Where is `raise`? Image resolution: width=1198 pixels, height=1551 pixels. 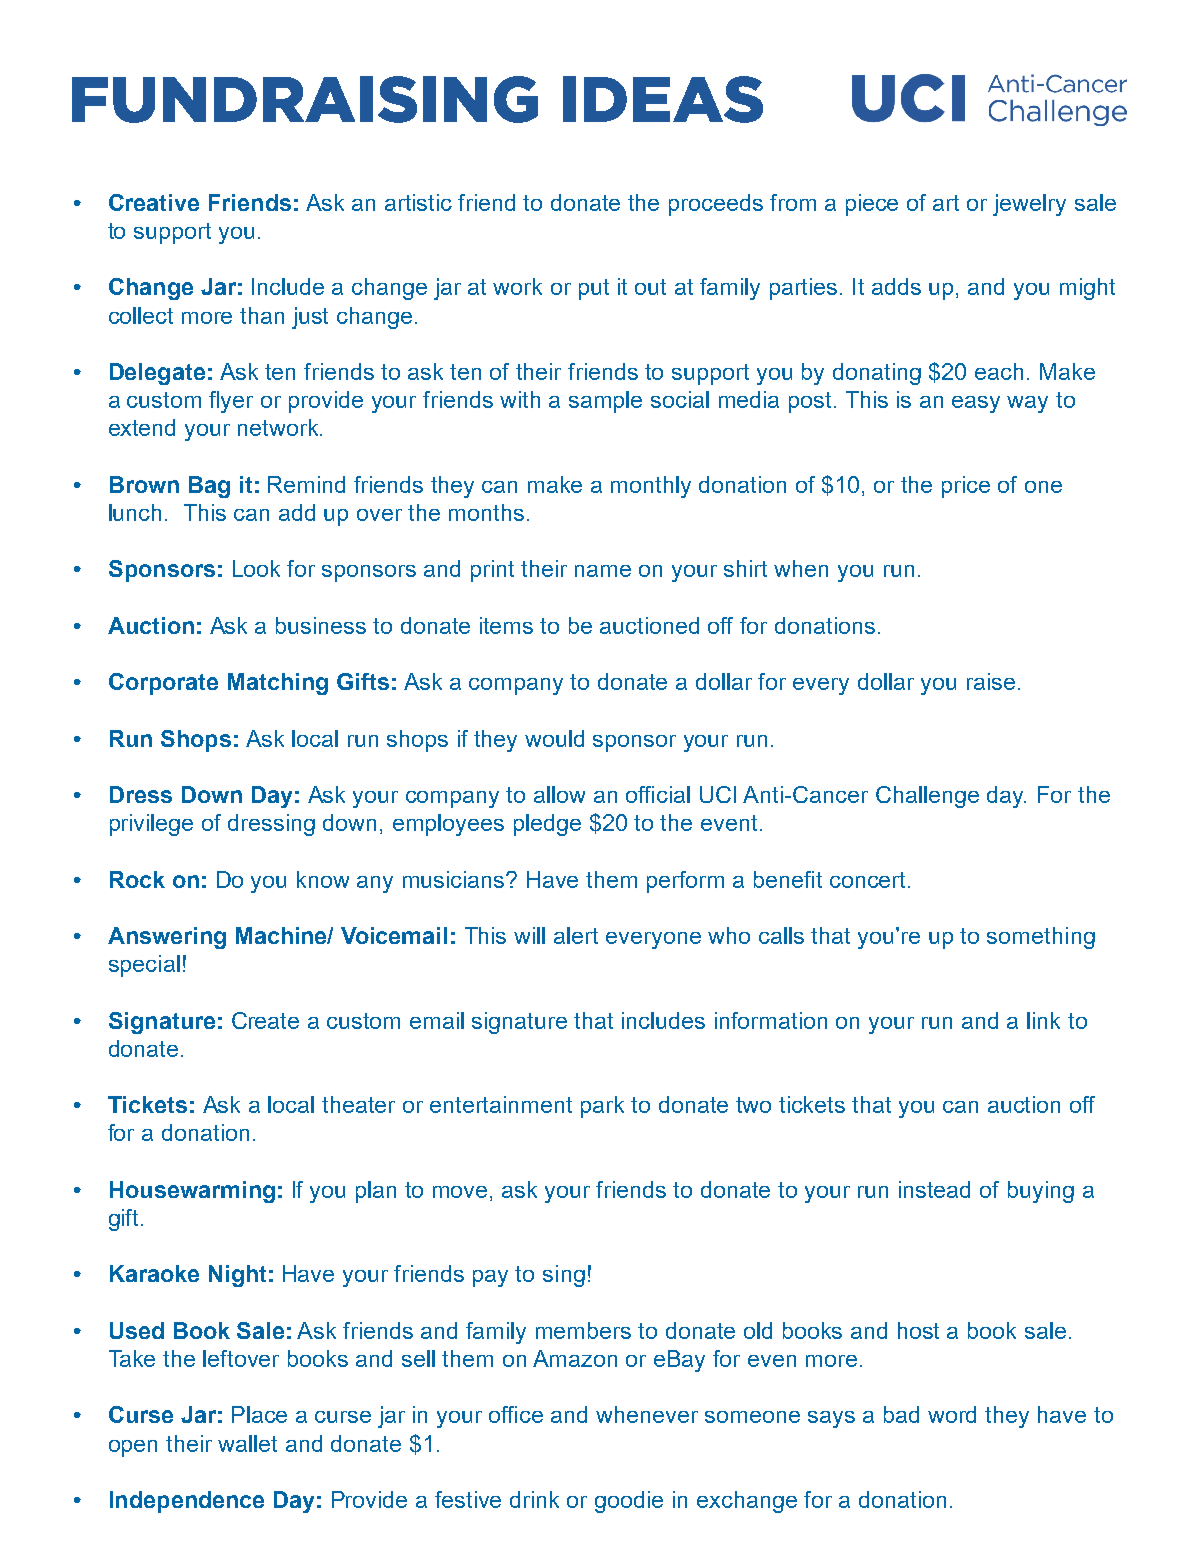
raise is located at coordinates (991, 681).
